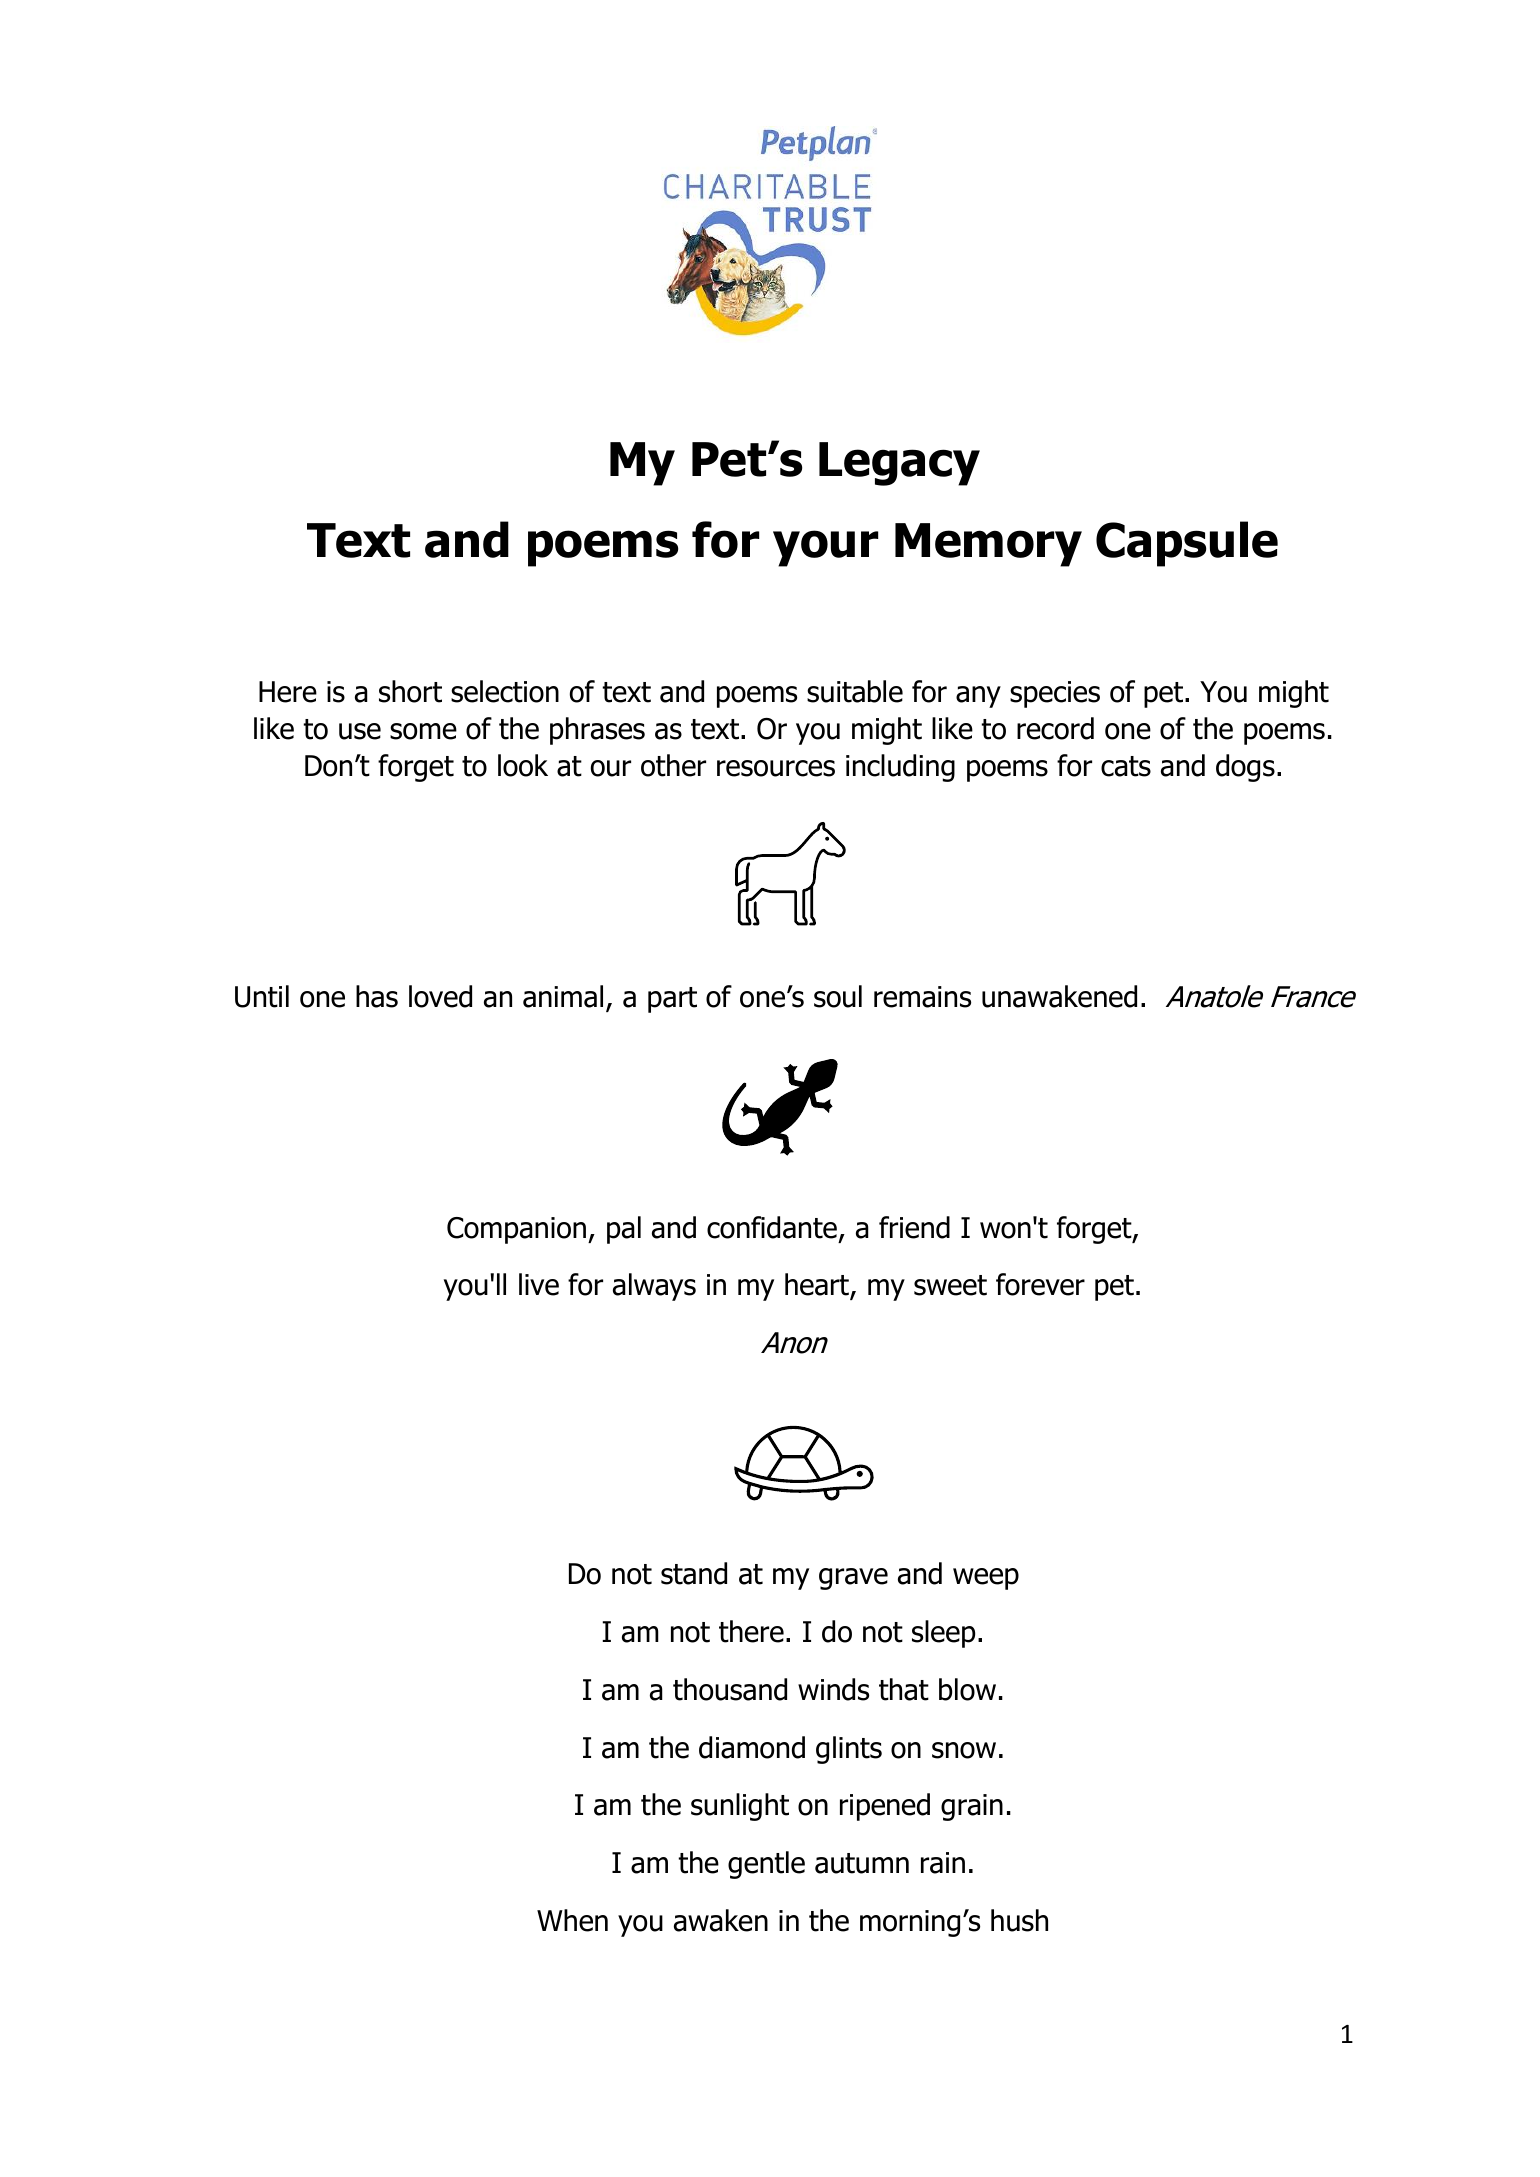 Image resolution: width=1540 pixels, height=2177 pixels. What do you see at coordinates (1019, 1920) in the screenshot?
I see `hush` at bounding box center [1019, 1920].
